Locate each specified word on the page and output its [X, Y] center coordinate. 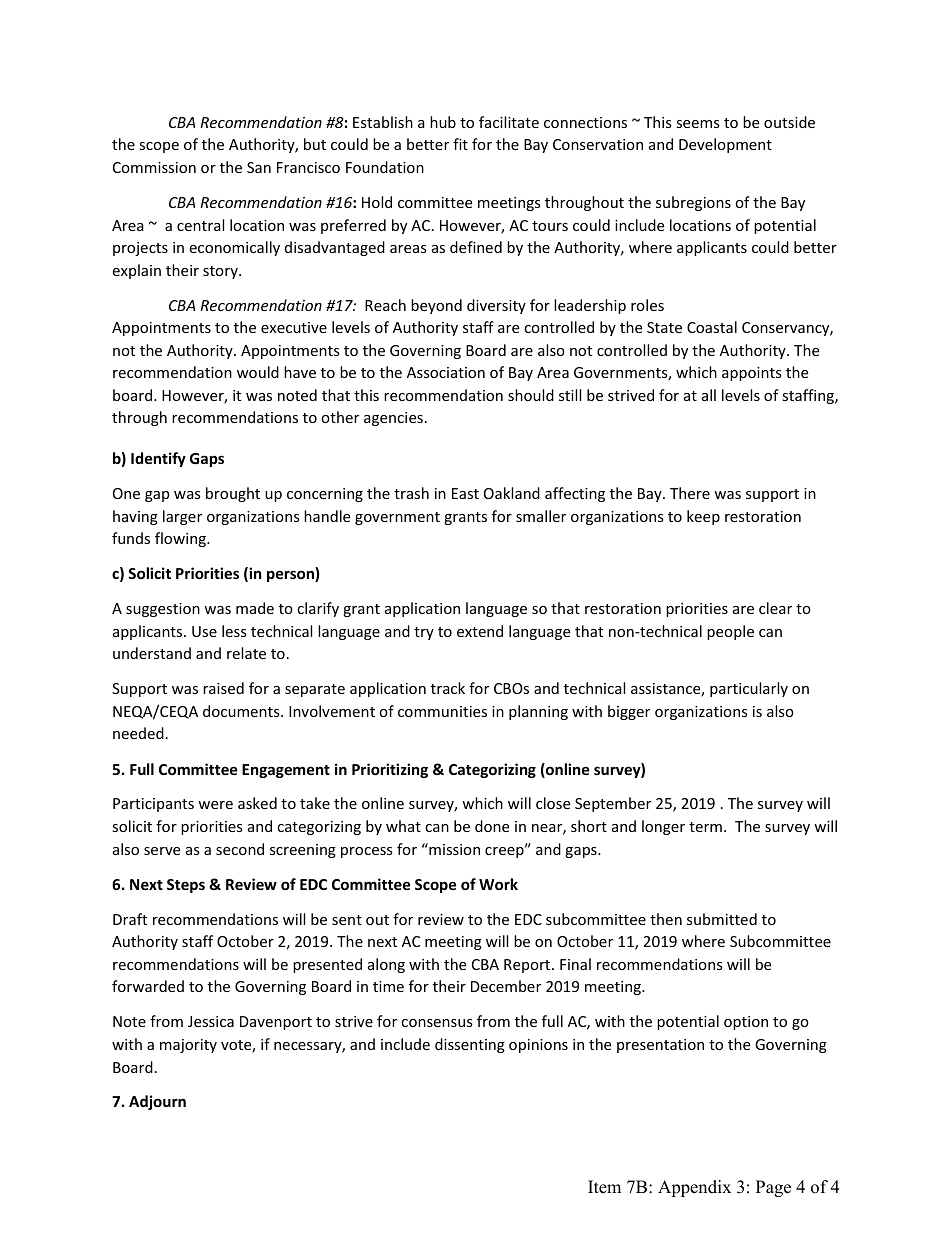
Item [604, 1187]
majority [188, 1046]
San [259, 167]
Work [498, 884]
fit [460, 144]
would [258, 372]
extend [480, 631]
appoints [752, 374]
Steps [186, 886]
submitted [722, 919]
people [730, 632]
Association [446, 372]
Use [204, 631]
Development [725, 145]
